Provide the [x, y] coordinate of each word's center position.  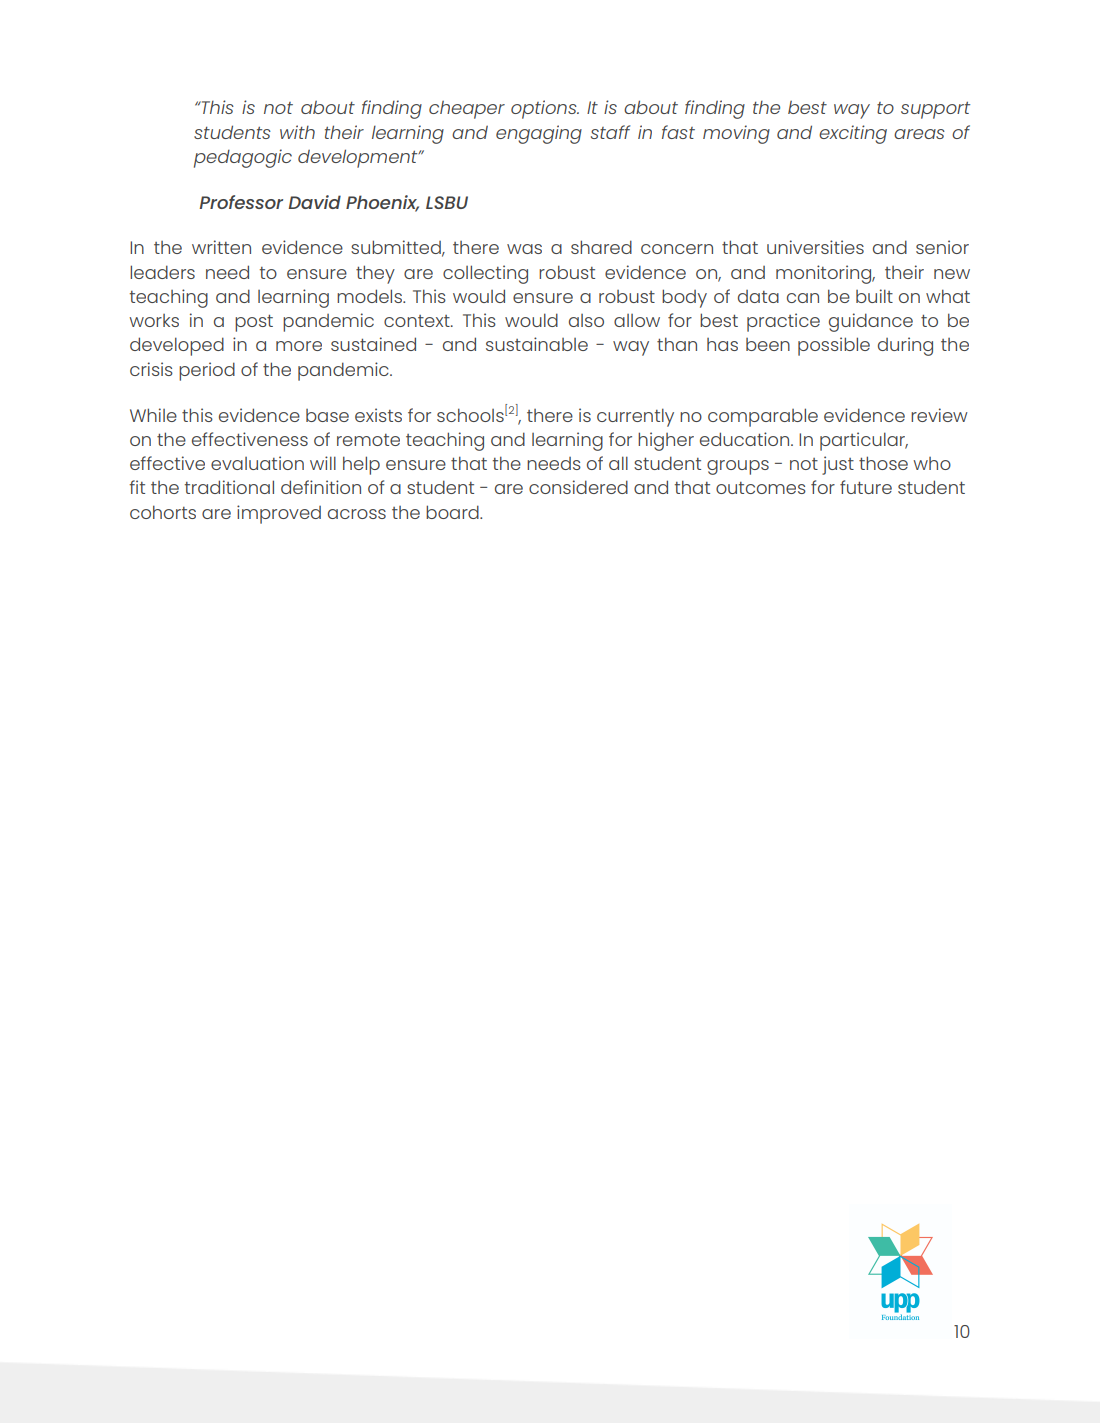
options [545, 109]
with [297, 132]
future [866, 487]
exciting [853, 134]
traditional [229, 487]
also [586, 320]
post [254, 323]
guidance [871, 322]
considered [578, 487]
